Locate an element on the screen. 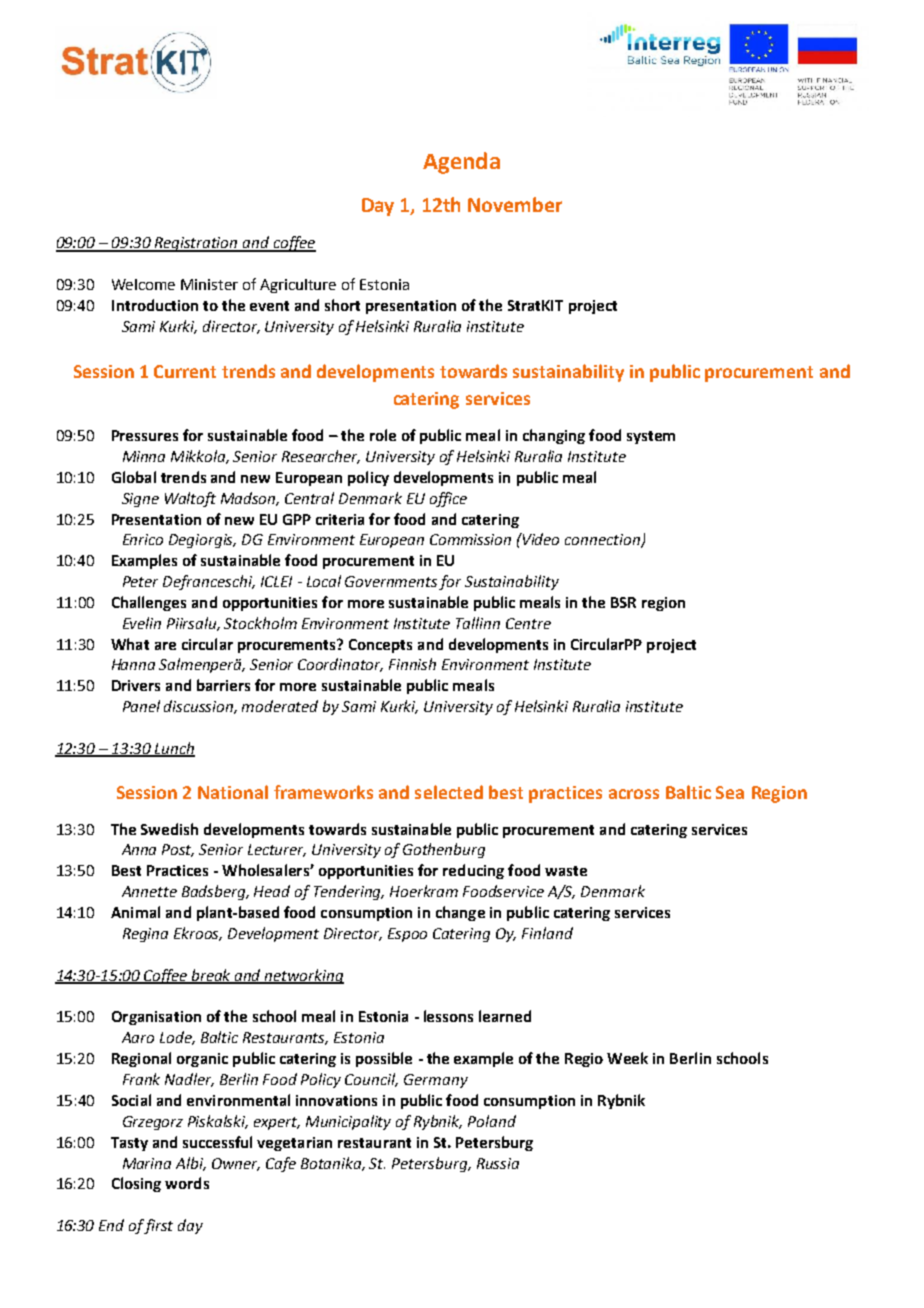 The image size is (924, 1308). connection is located at coordinates (603, 541).
